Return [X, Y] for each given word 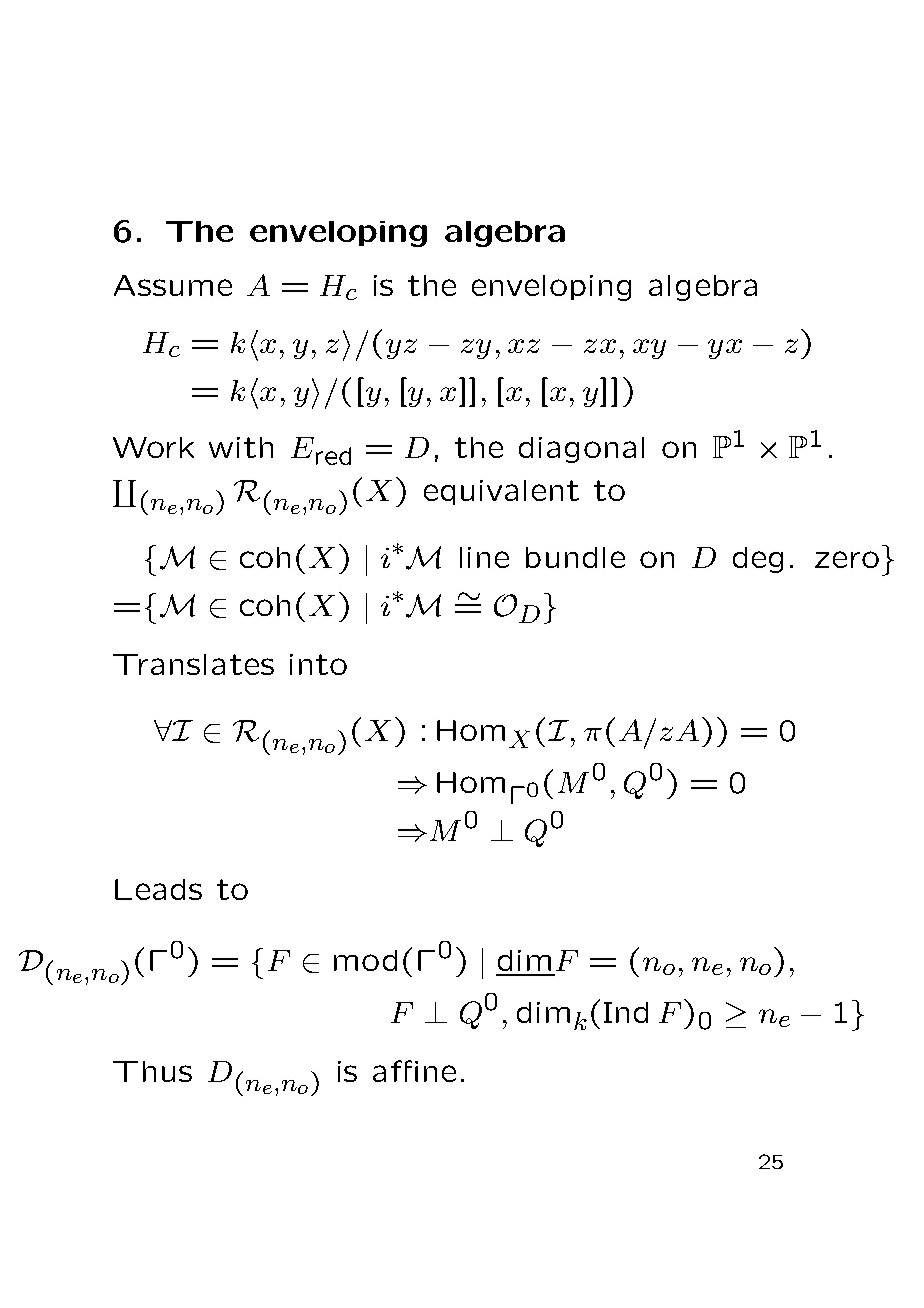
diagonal [581, 450]
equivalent [501, 492]
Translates [193, 664]
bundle [575, 557]
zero [847, 559]
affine [414, 1071]
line [484, 557]
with [241, 447]
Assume [173, 285]
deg [758, 560]
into [318, 664]
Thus [152, 1071]
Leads [158, 889]
